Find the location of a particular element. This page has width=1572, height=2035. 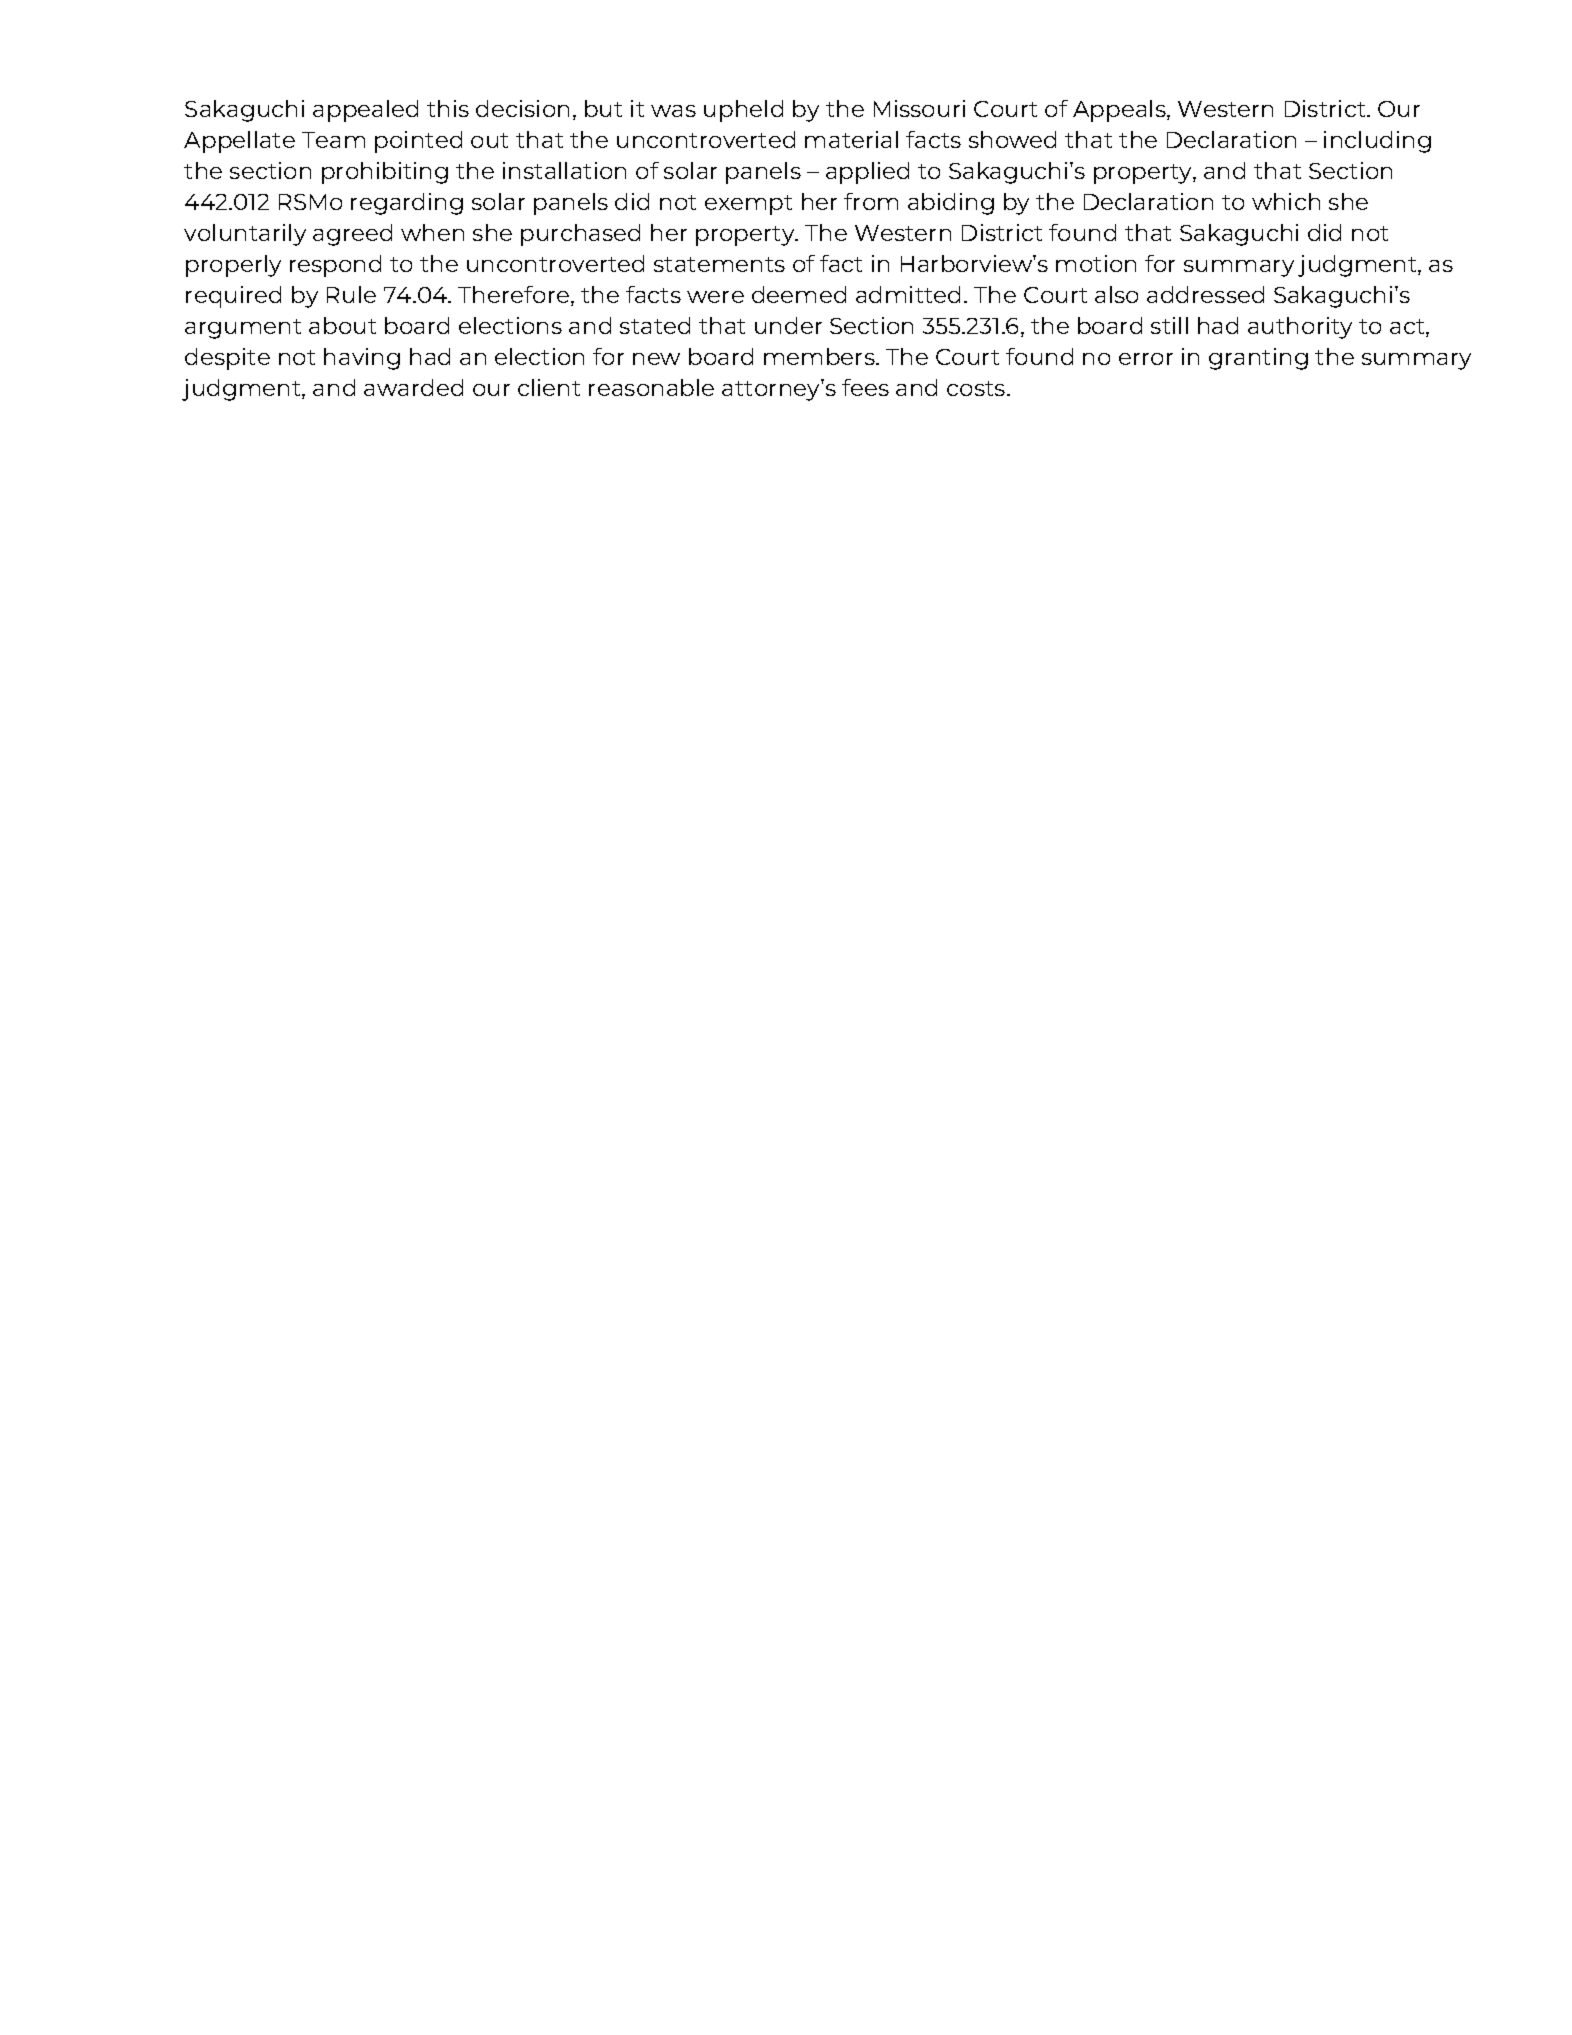

appealed is located at coordinates (365, 111).
